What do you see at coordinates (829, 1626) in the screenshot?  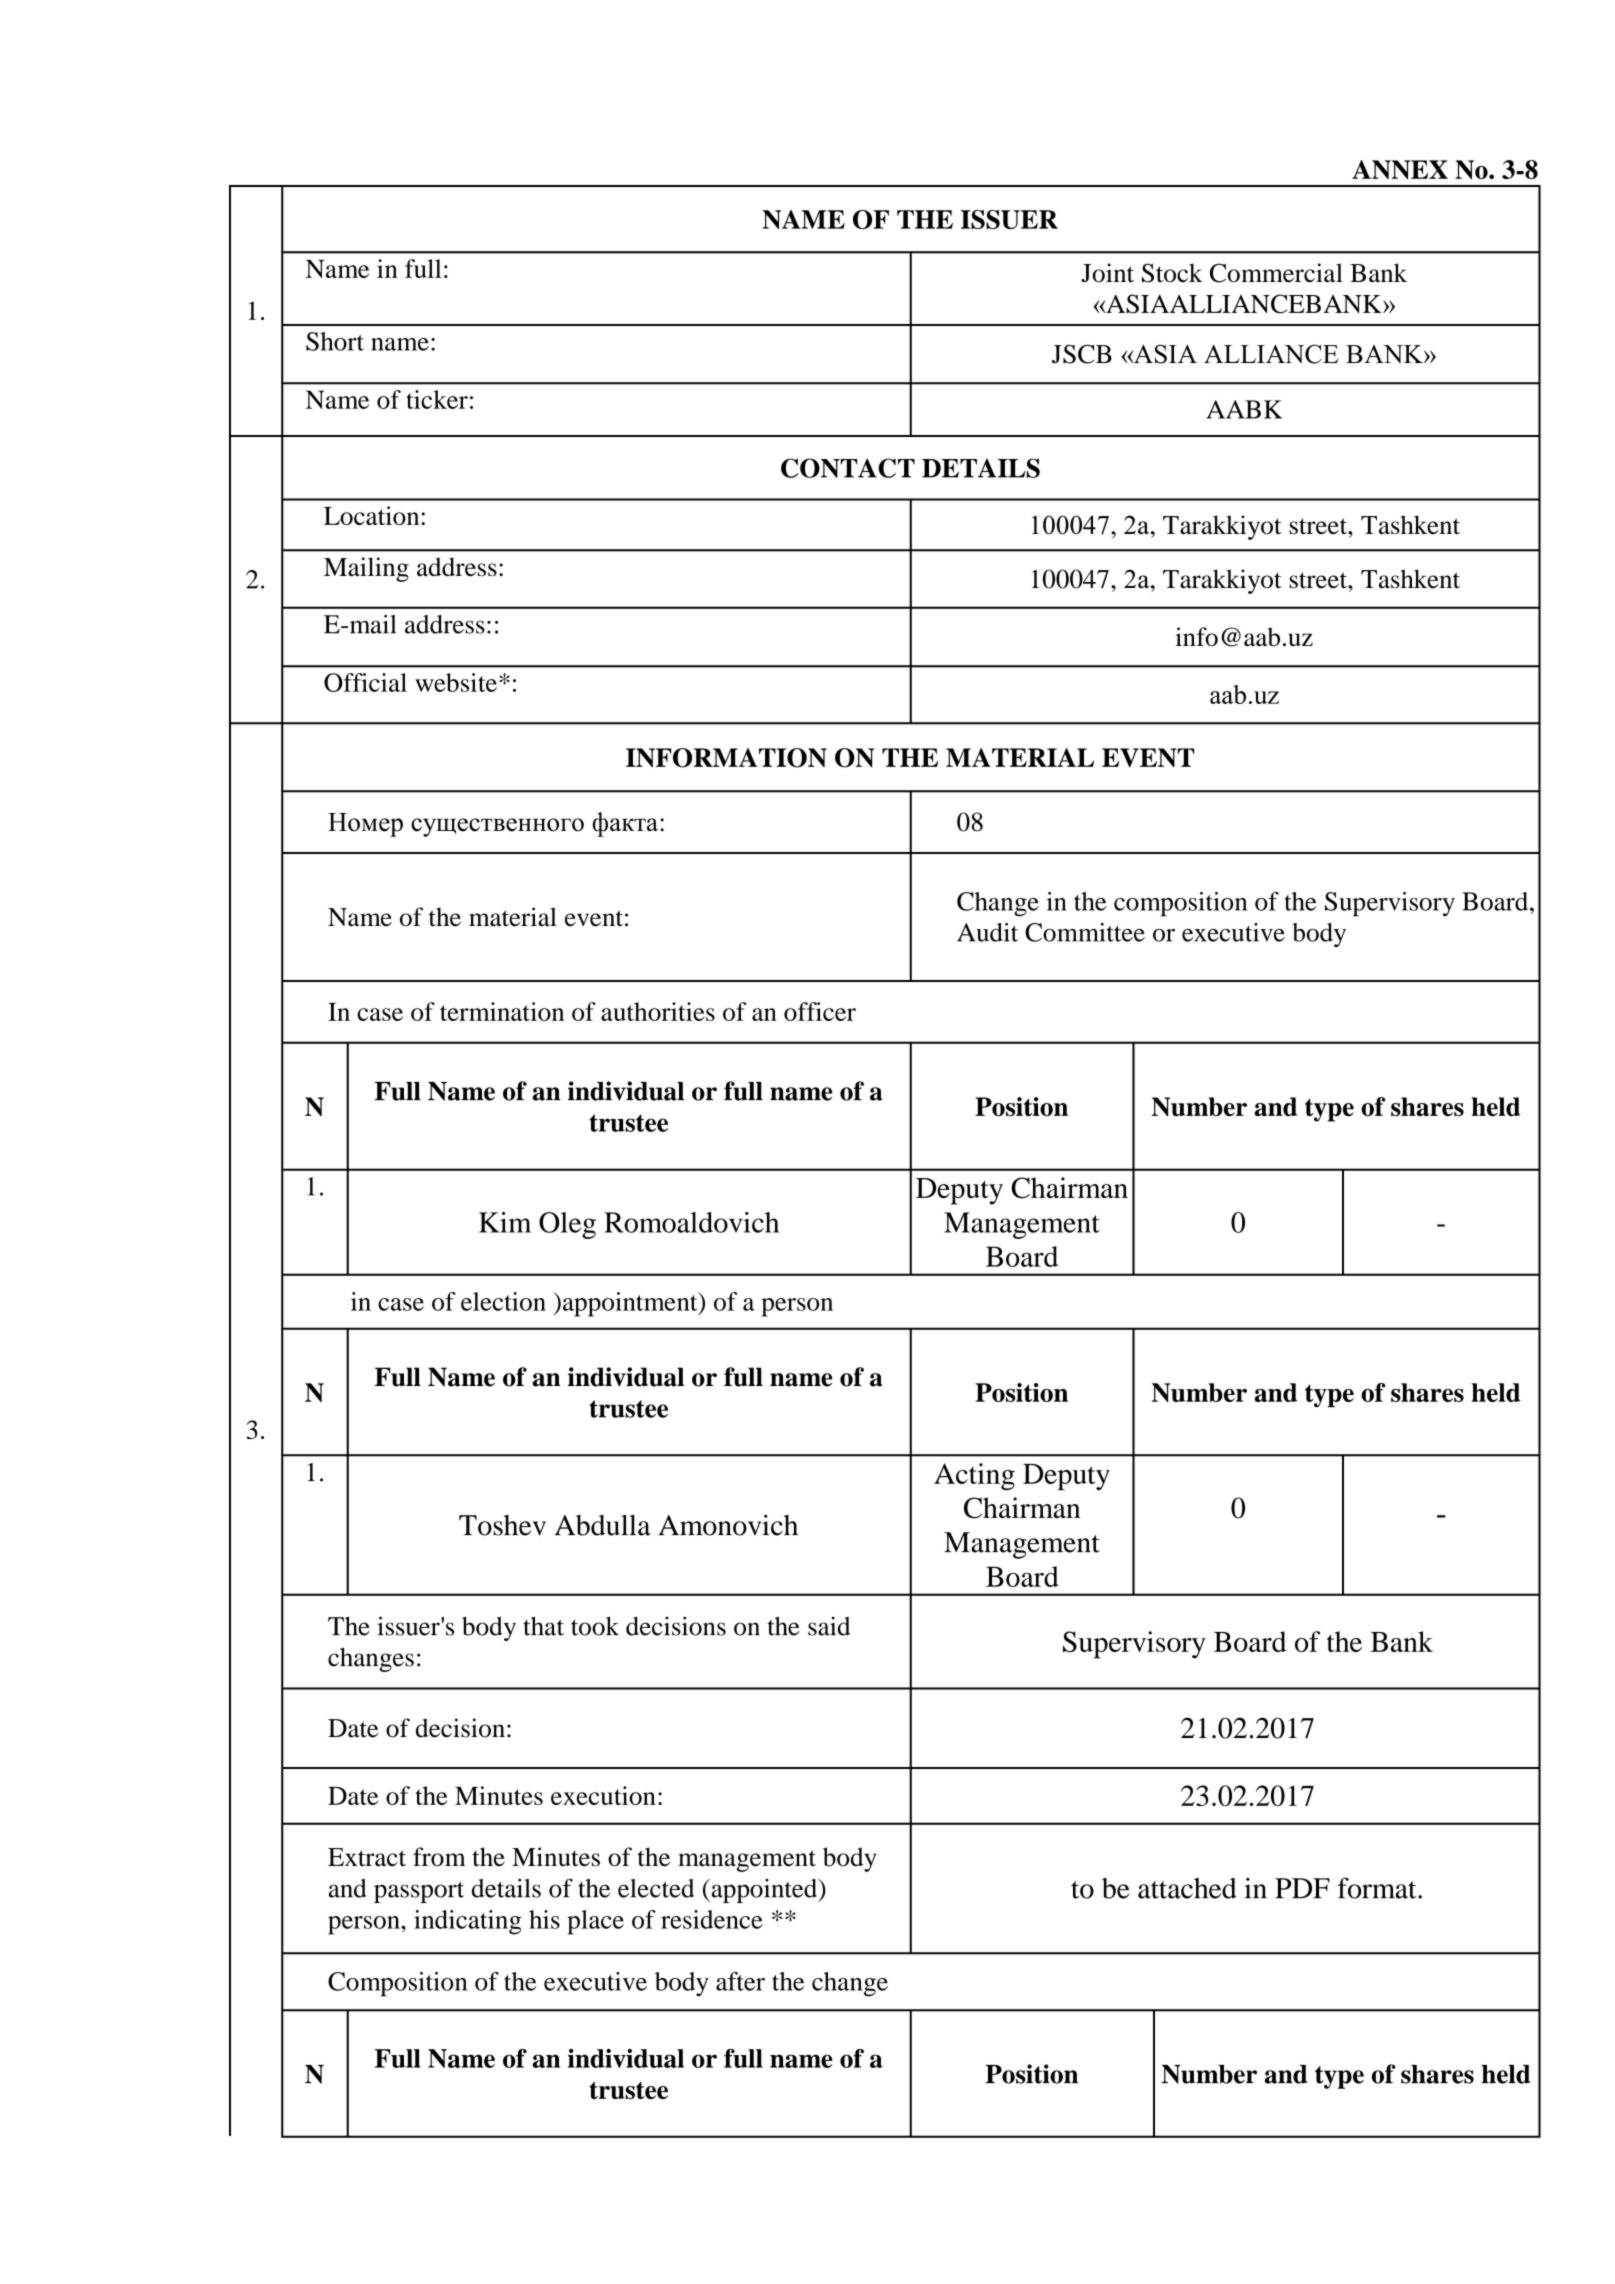 I see `said` at bounding box center [829, 1626].
